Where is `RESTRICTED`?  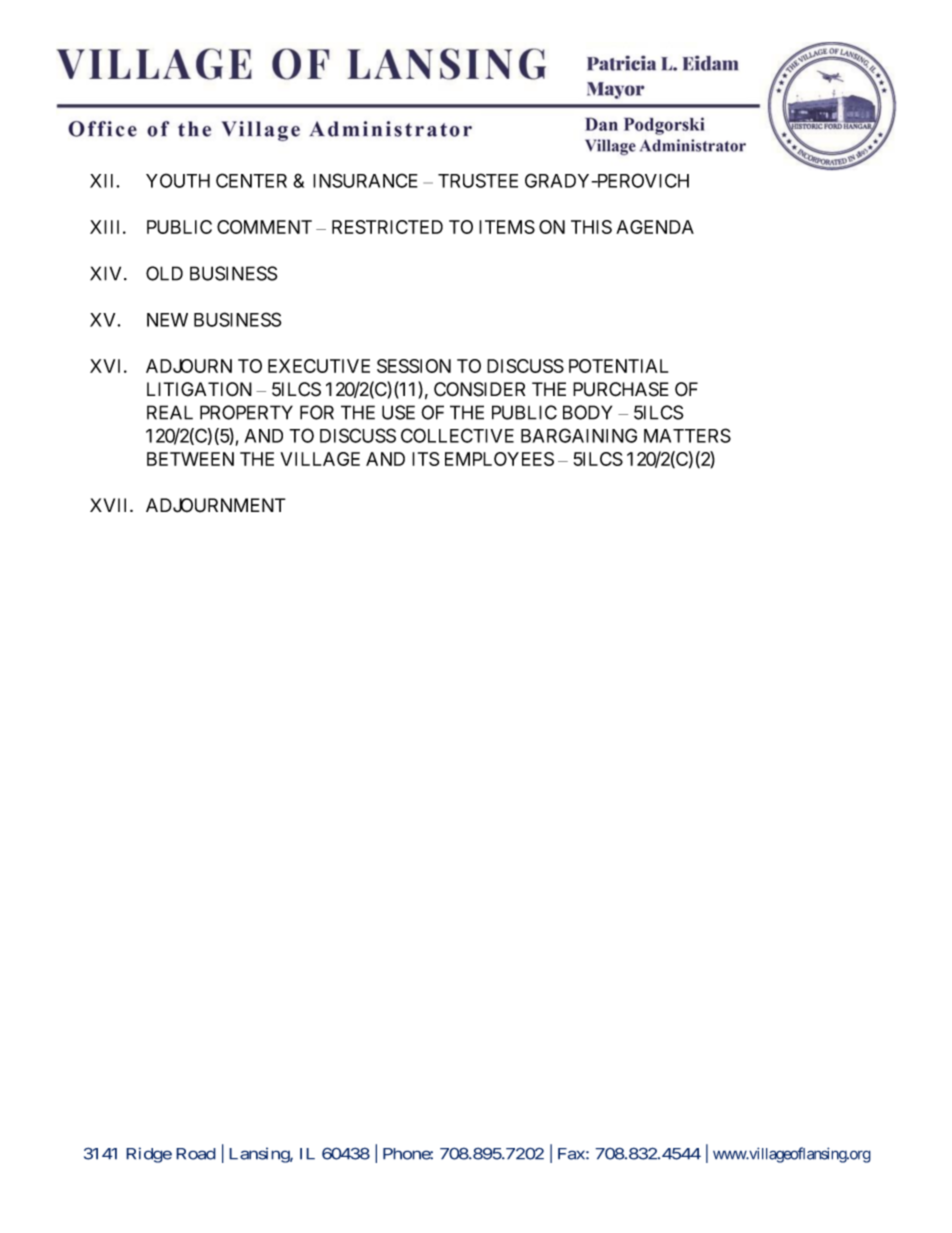
RESTRICTED is located at coordinates (387, 227).
